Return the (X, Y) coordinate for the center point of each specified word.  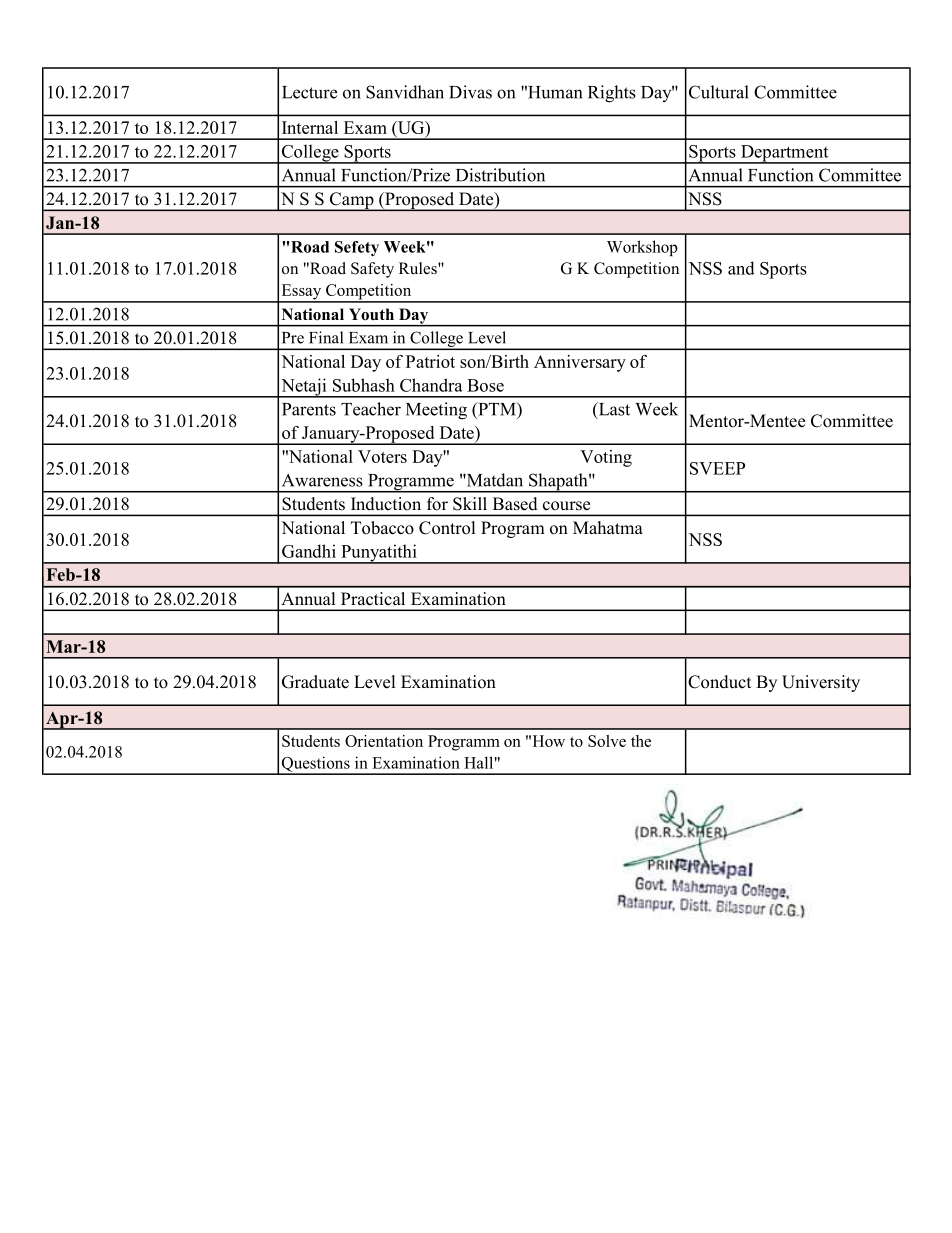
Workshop (642, 248)
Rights (612, 94)
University (821, 683)
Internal (310, 127)
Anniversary (580, 363)
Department (784, 154)
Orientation (384, 741)
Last (613, 410)
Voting (606, 458)
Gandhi (309, 551)
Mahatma (608, 527)
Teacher (371, 409)
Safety (372, 270)
